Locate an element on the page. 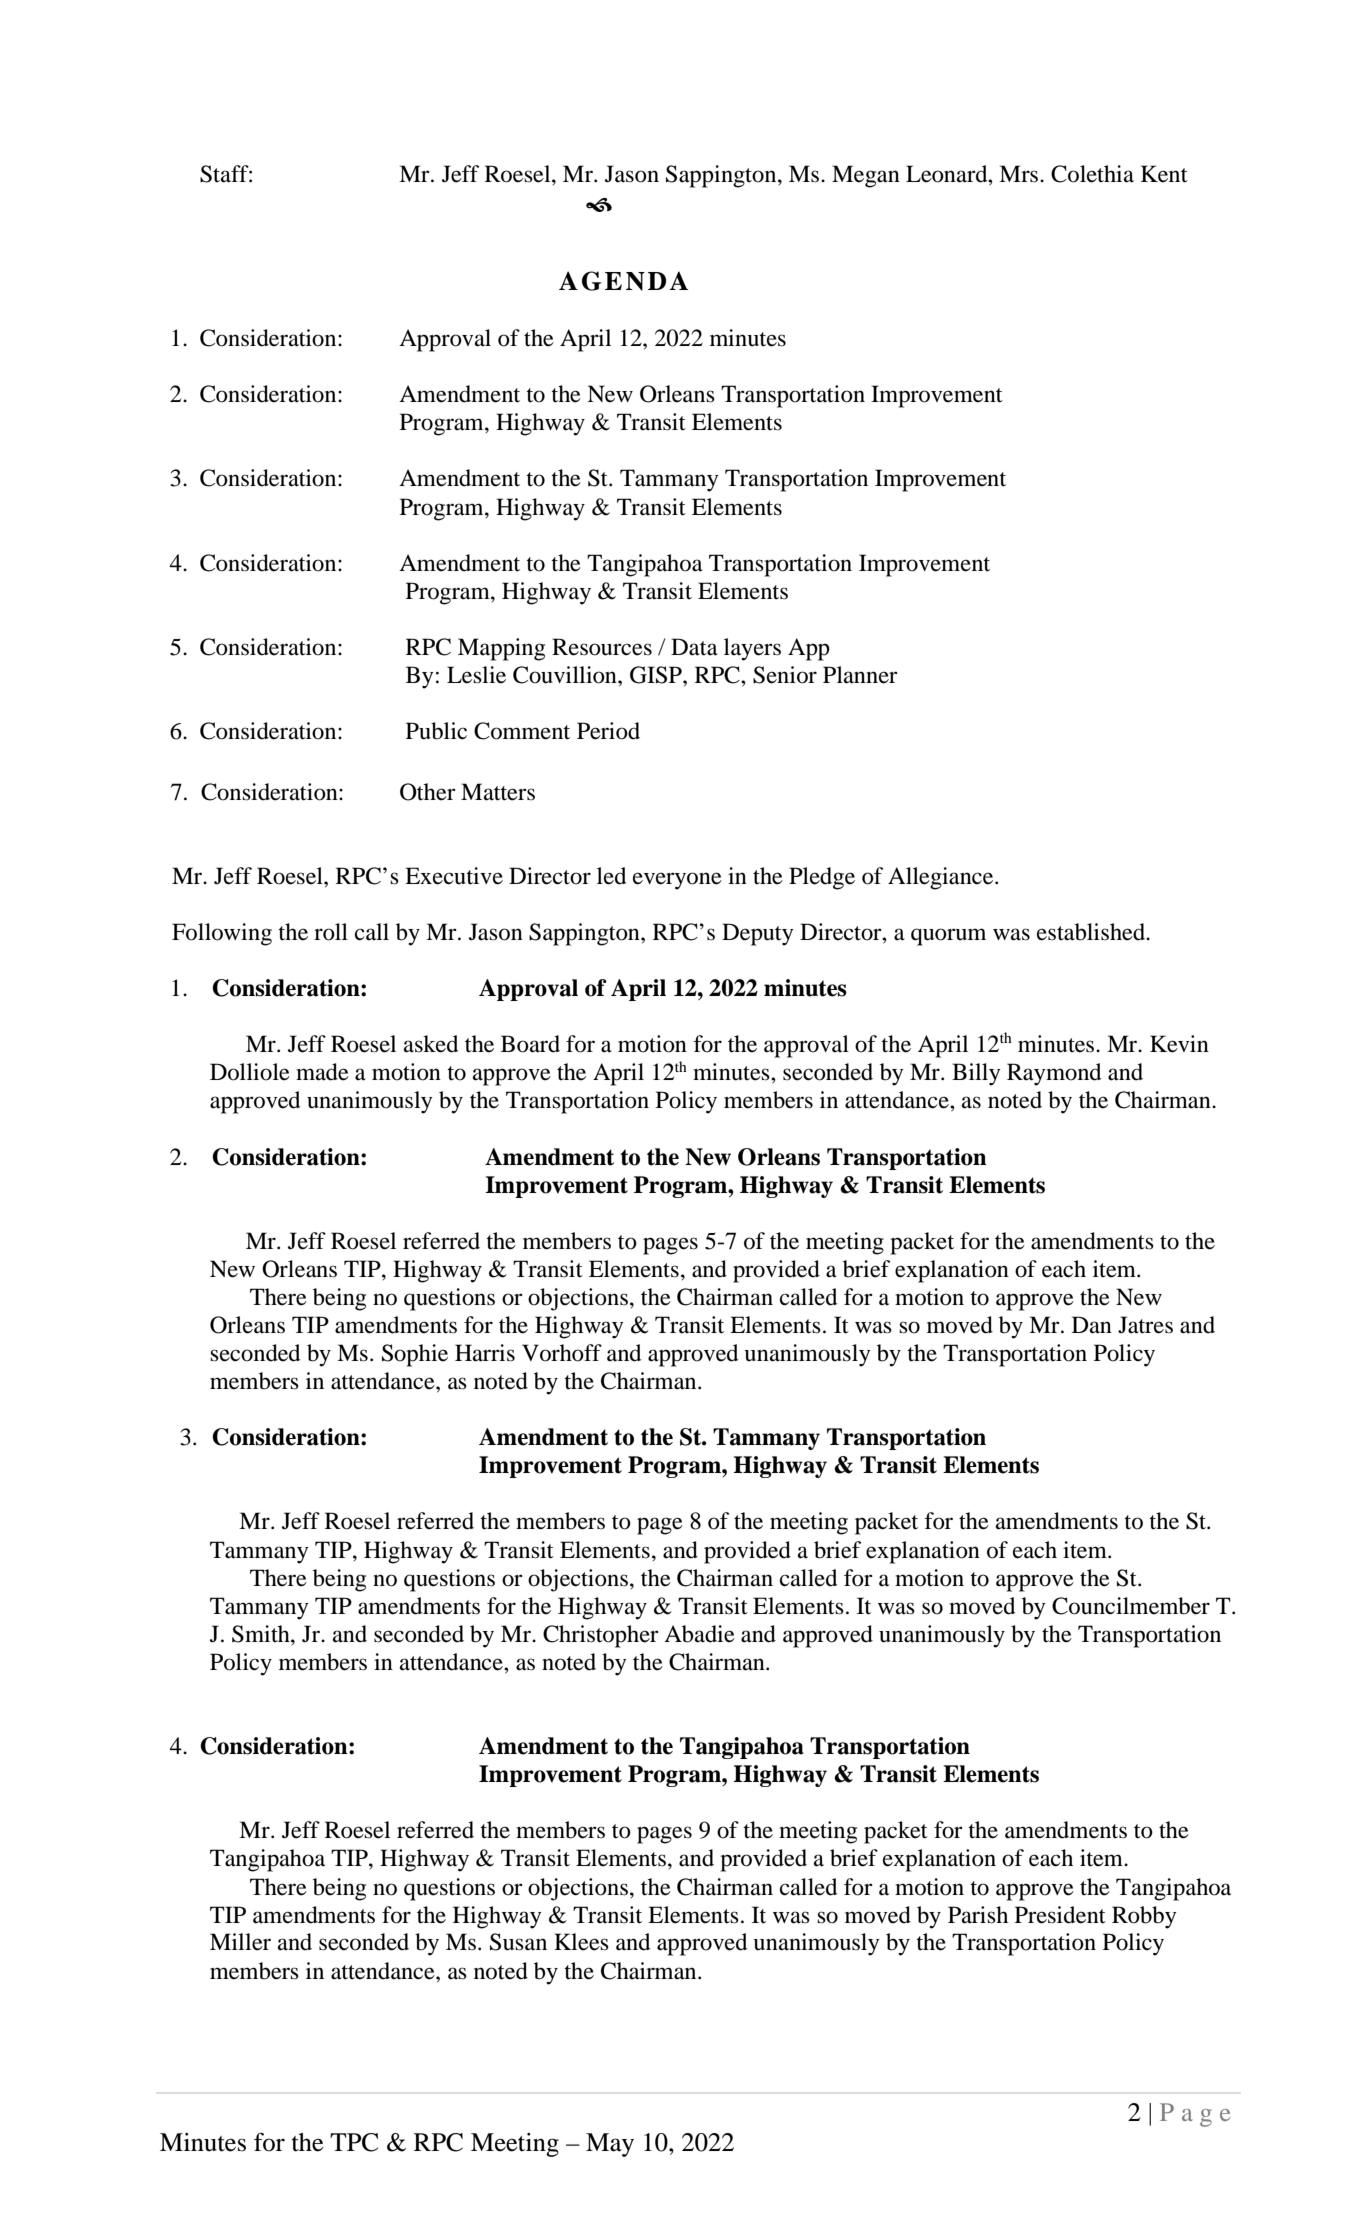 This image has height=2237, width=1358. Mrs is located at coordinates (1018, 174).
